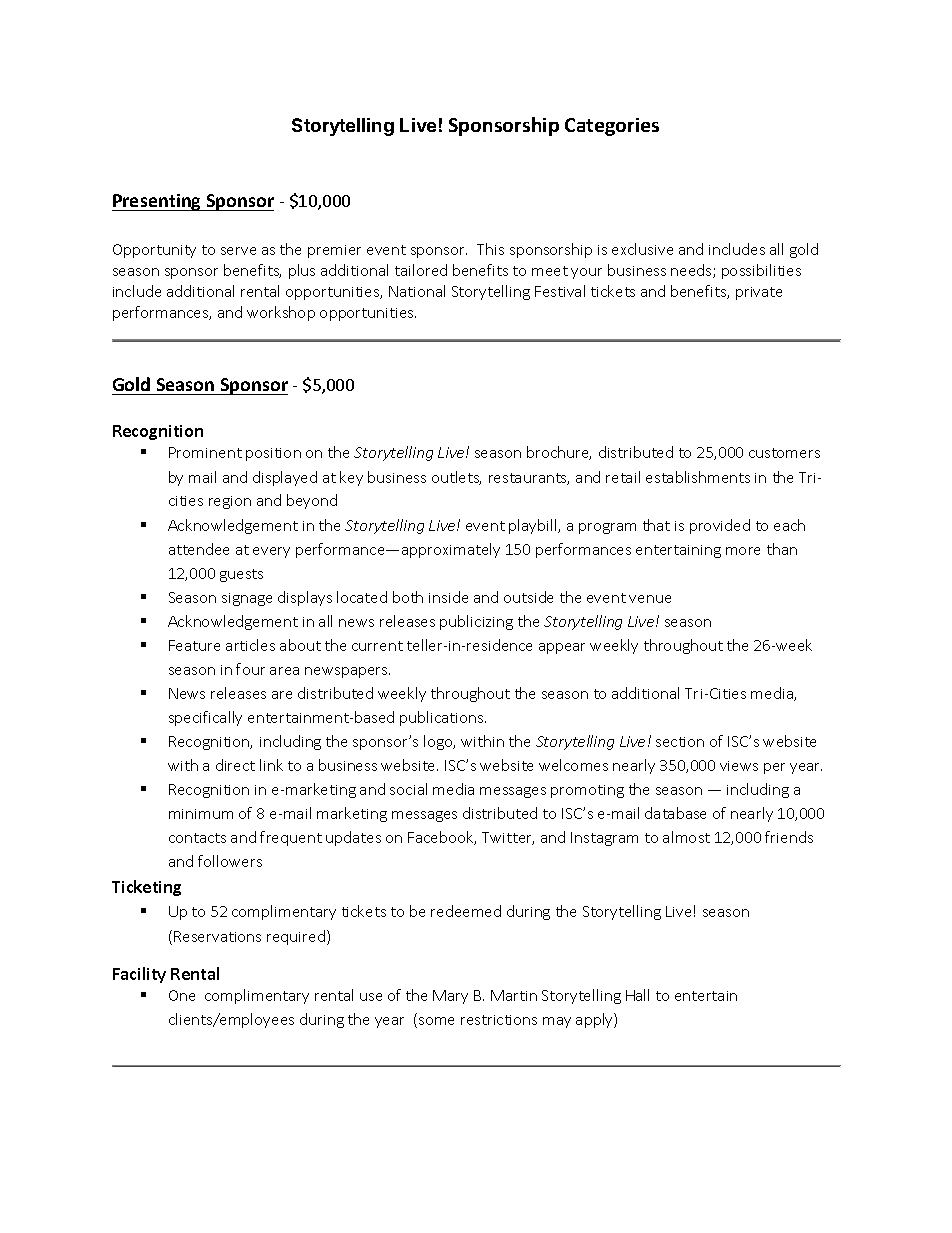 The image size is (952, 1233). Describe the element at coordinates (205, 718) in the page. I see `specifically` at that location.
